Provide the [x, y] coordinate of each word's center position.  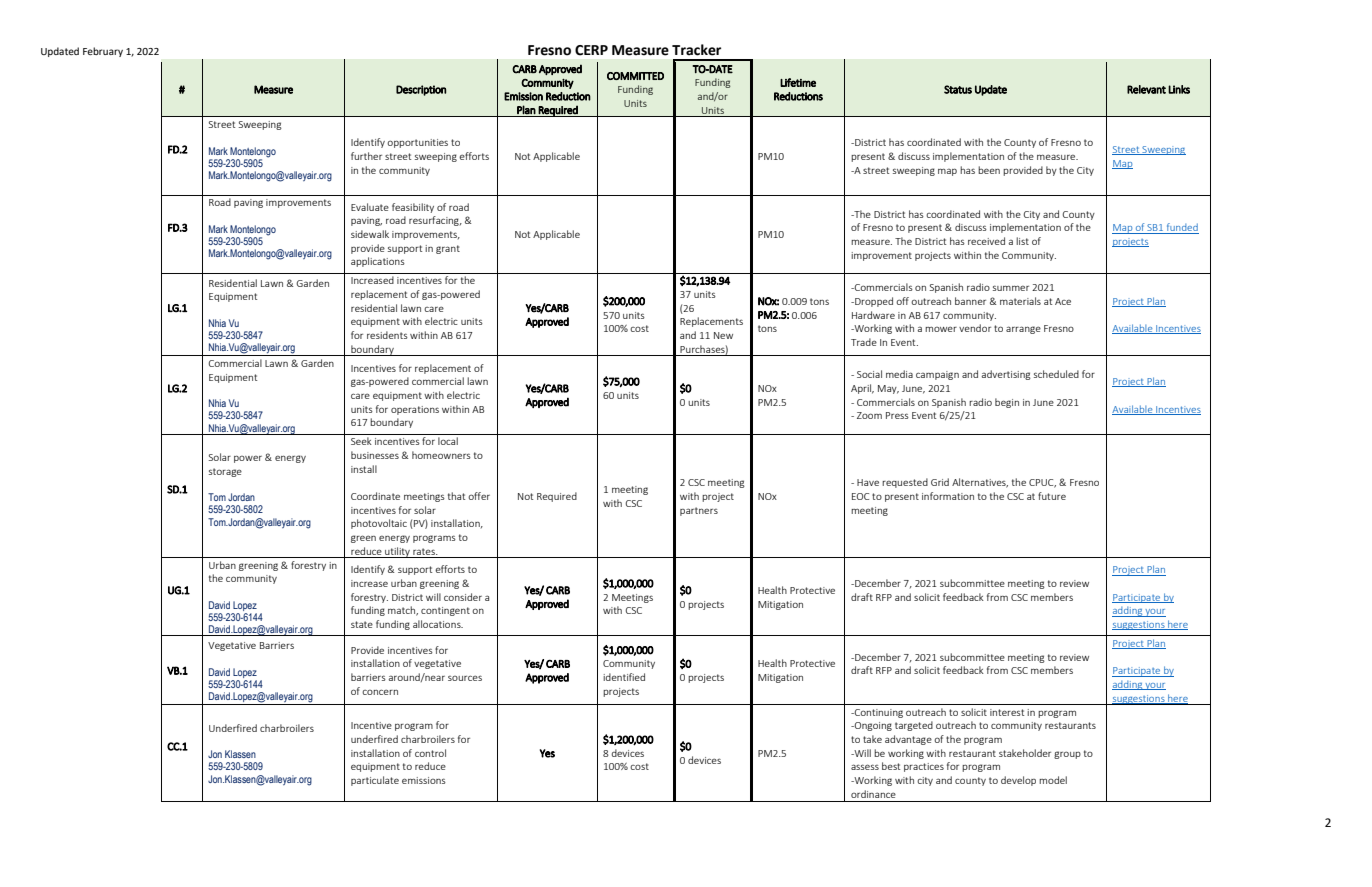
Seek [361, 441]
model [1053, 780]
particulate [375, 781]
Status [958, 89]
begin [1007, 403]
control [430, 753]
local [448, 441]
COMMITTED [635, 76]
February [103, 52]
